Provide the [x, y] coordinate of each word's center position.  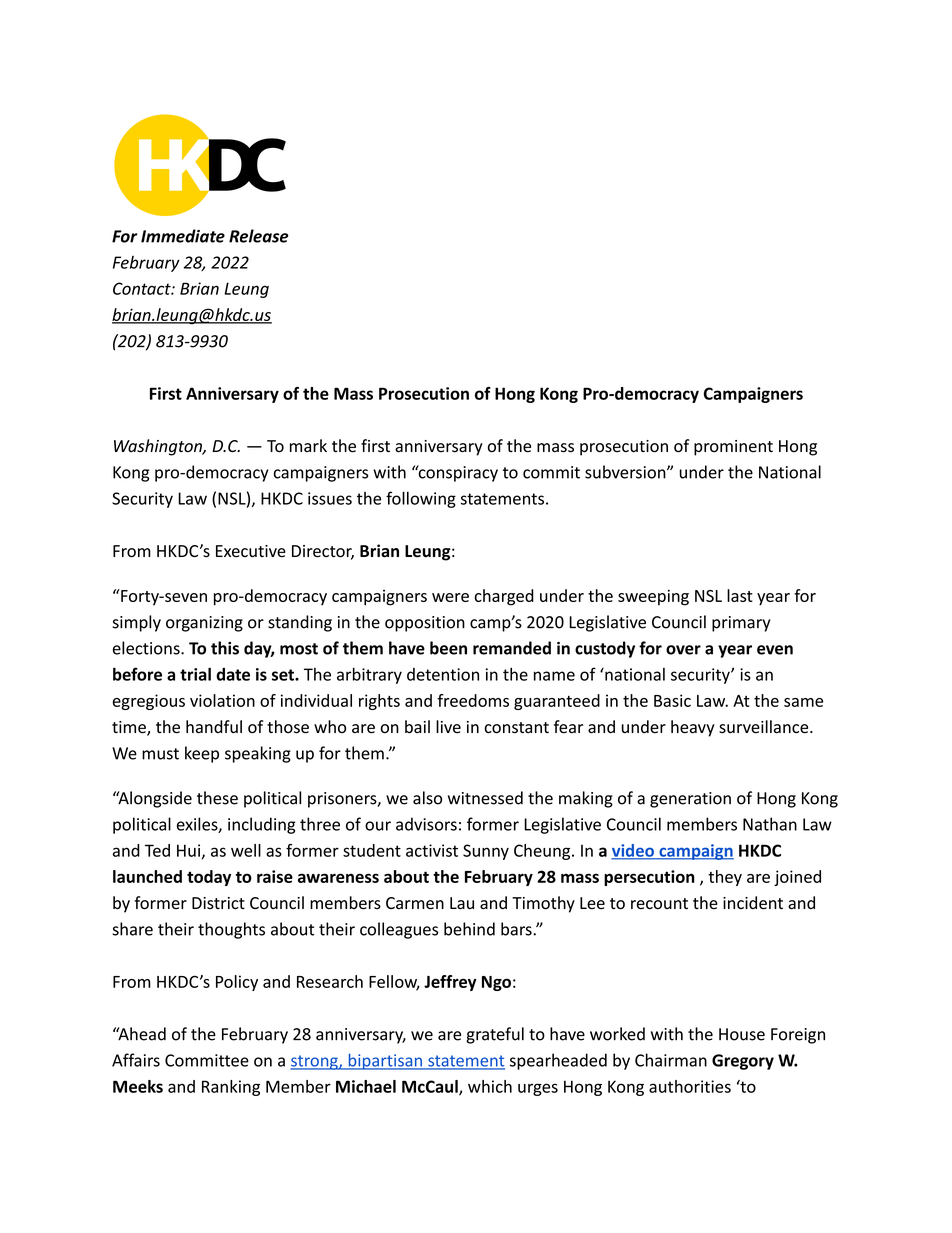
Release [259, 236]
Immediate [183, 236]
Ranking [231, 1088]
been [448, 648]
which [490, 1086]
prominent [733, 448]
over [683, 650]
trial [195, 674]
